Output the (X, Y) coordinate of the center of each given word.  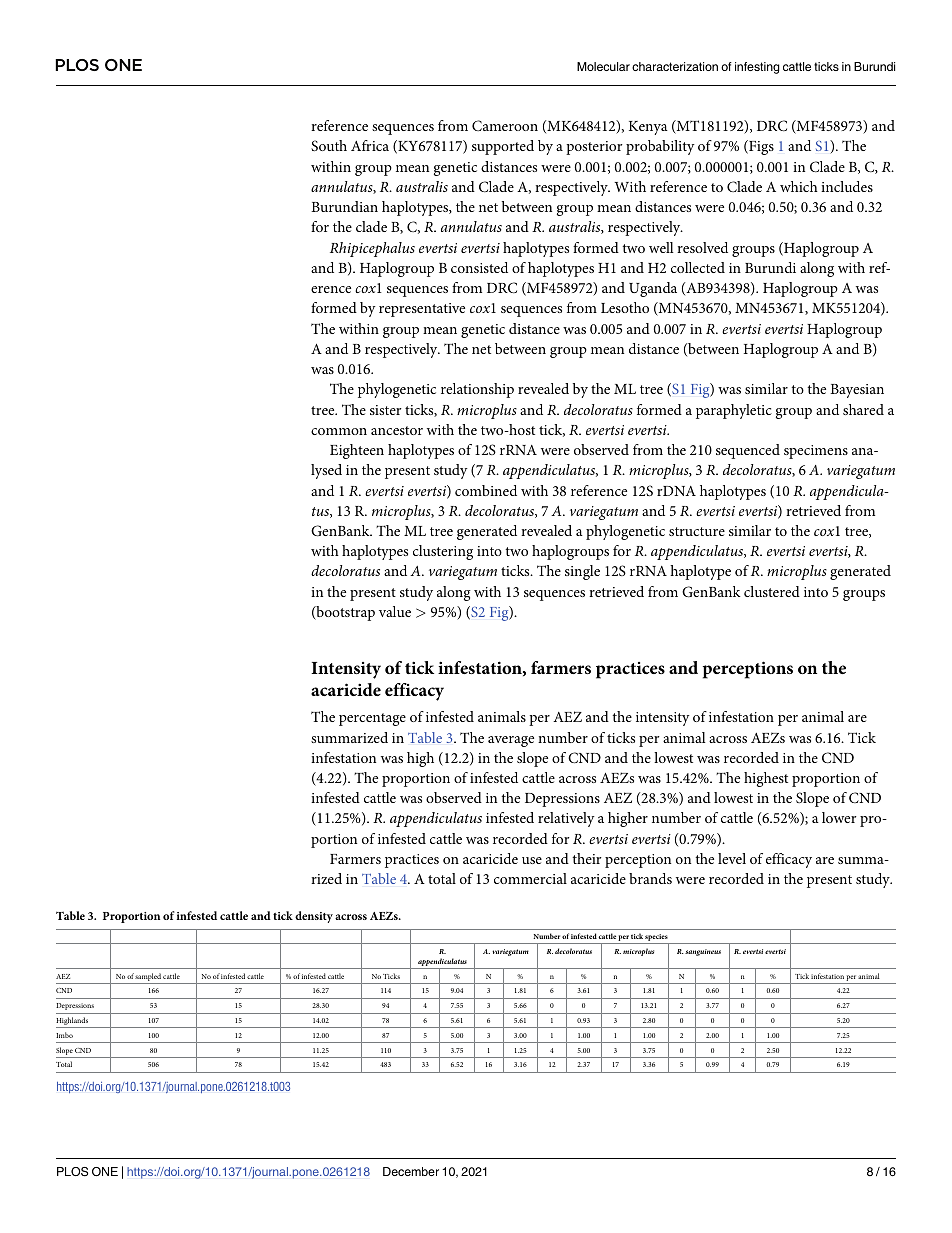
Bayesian (857, 391)
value (395, 611)
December (411, 1171)
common (339, 431)
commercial (530, 878)
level (732, 858)
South (329, 145)
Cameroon (505, 125)
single (582, 572)
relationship (477, 390)
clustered (772, 591)
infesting (757, 68)
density (314, 917)
